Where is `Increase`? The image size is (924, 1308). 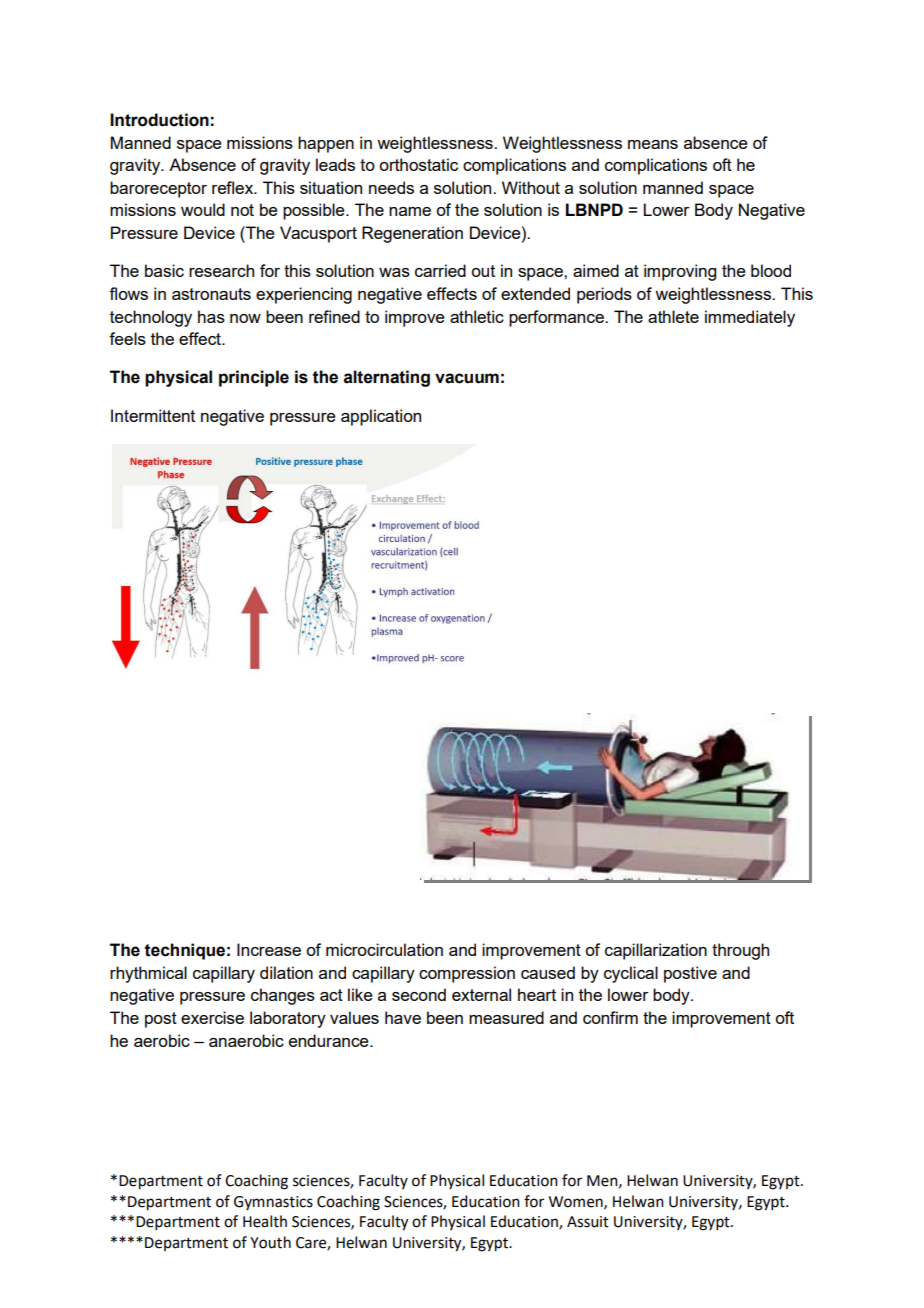 Increase is located at coordinates (269, 949).
